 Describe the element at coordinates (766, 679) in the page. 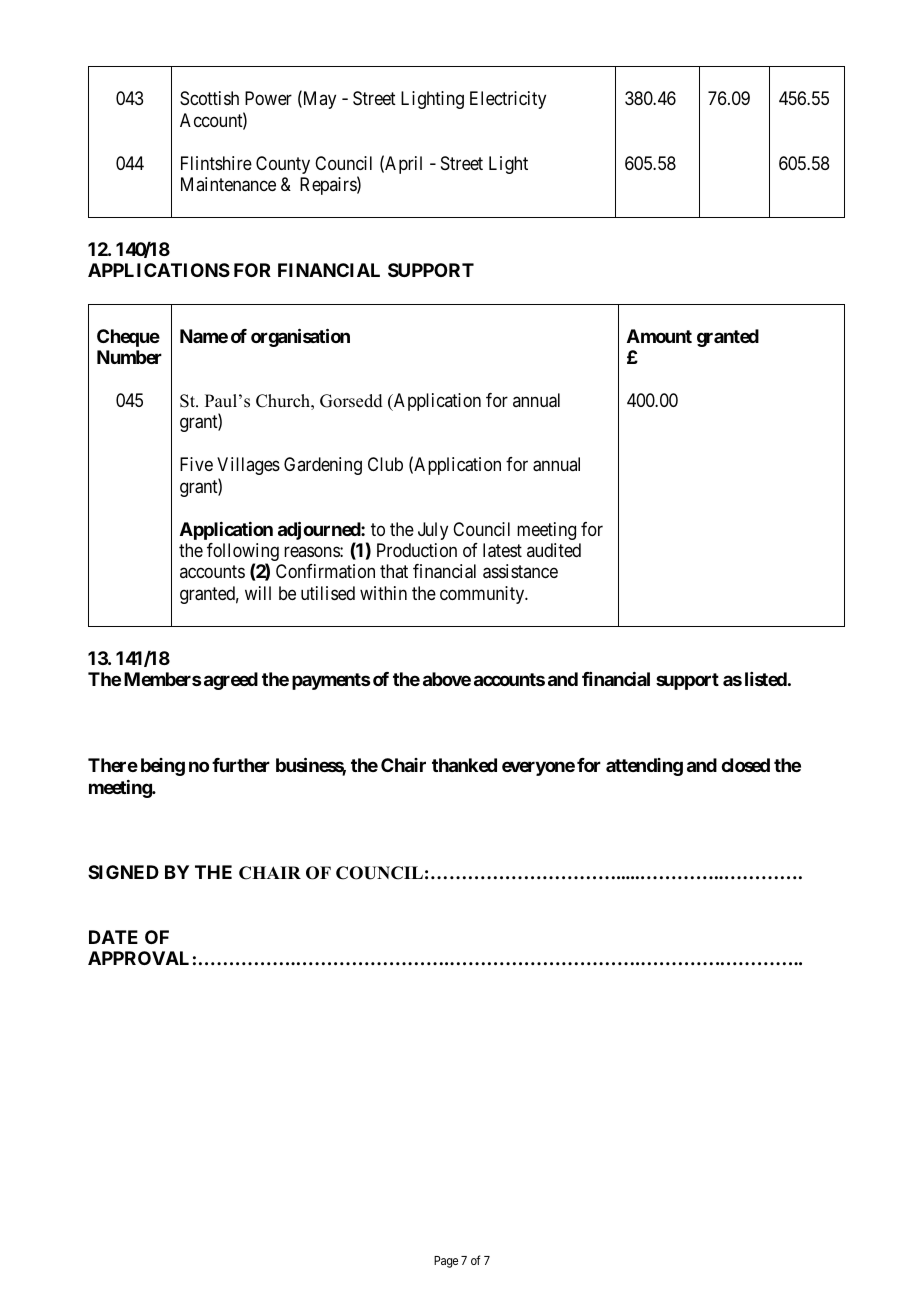

I see `listed` at that location.
